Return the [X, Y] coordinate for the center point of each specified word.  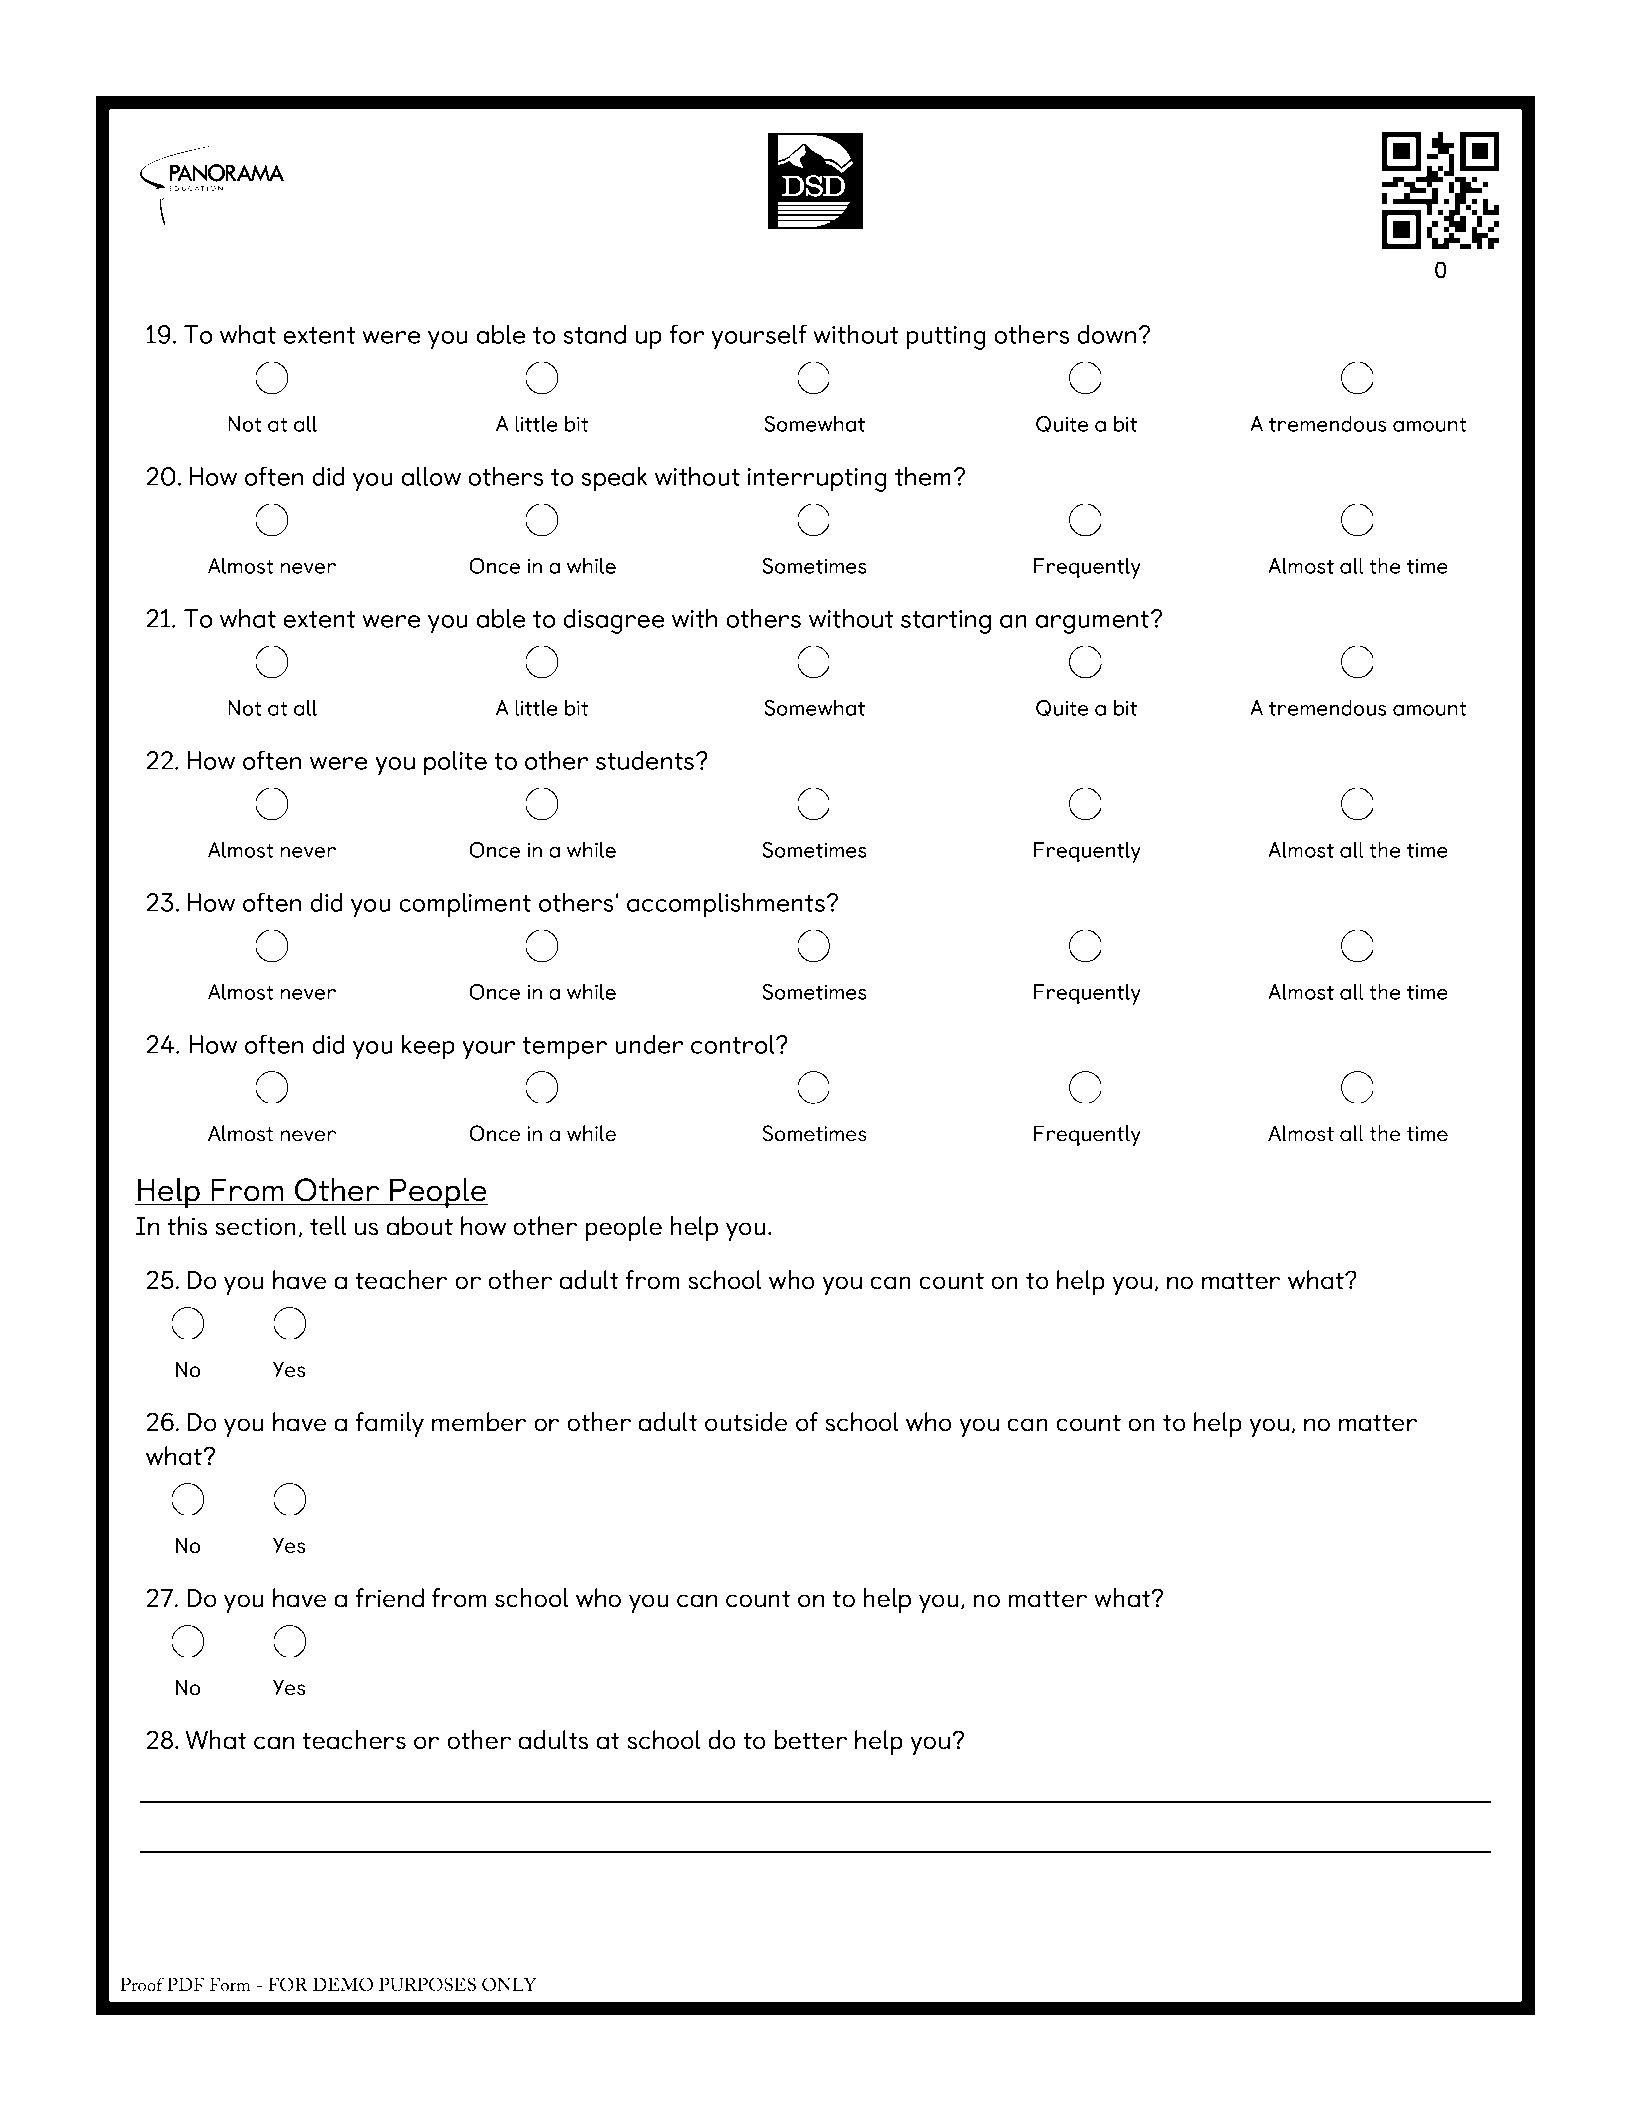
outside [746, 1422]
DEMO [342, 1984]
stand [594, 334]
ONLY [509, 1984]
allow [431, 476]
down [1106, 334]
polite [455, 763]
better [811, 1740]
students [645, 760]
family [389, 1424]
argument [1093, 622]
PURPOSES [427, 1984]
